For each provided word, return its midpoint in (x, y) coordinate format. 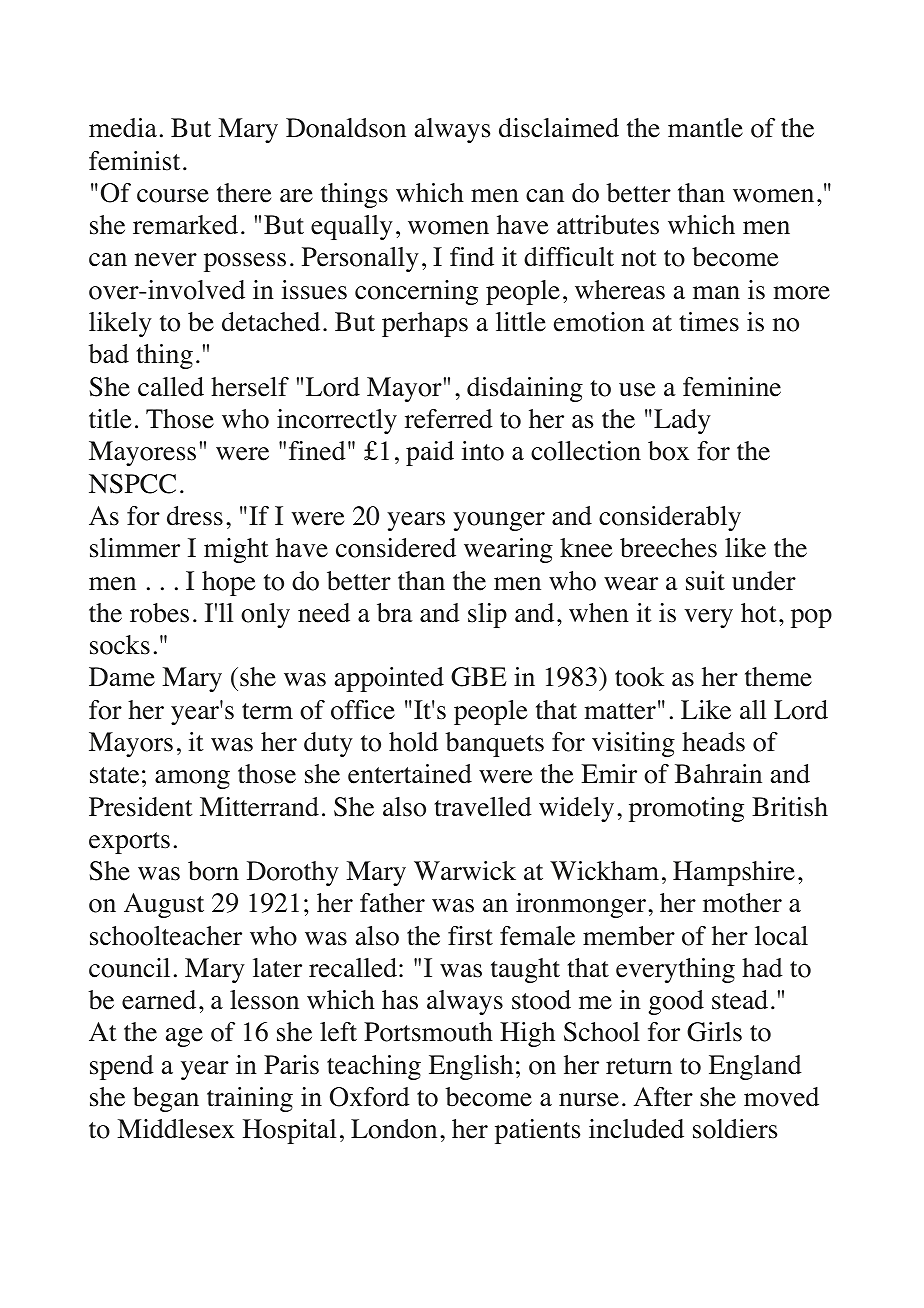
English (471, 1067)
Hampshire (734, 873)
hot (759, 613)
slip (487, 615)
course (173, 196)
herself (250, 387)
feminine (732, 387)
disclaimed (559, 128)
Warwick (465, 871)
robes (159, 613)
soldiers (735, 1129)
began (166, 1099)
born (213, 871)
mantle (705, 128)
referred (449, 419)
